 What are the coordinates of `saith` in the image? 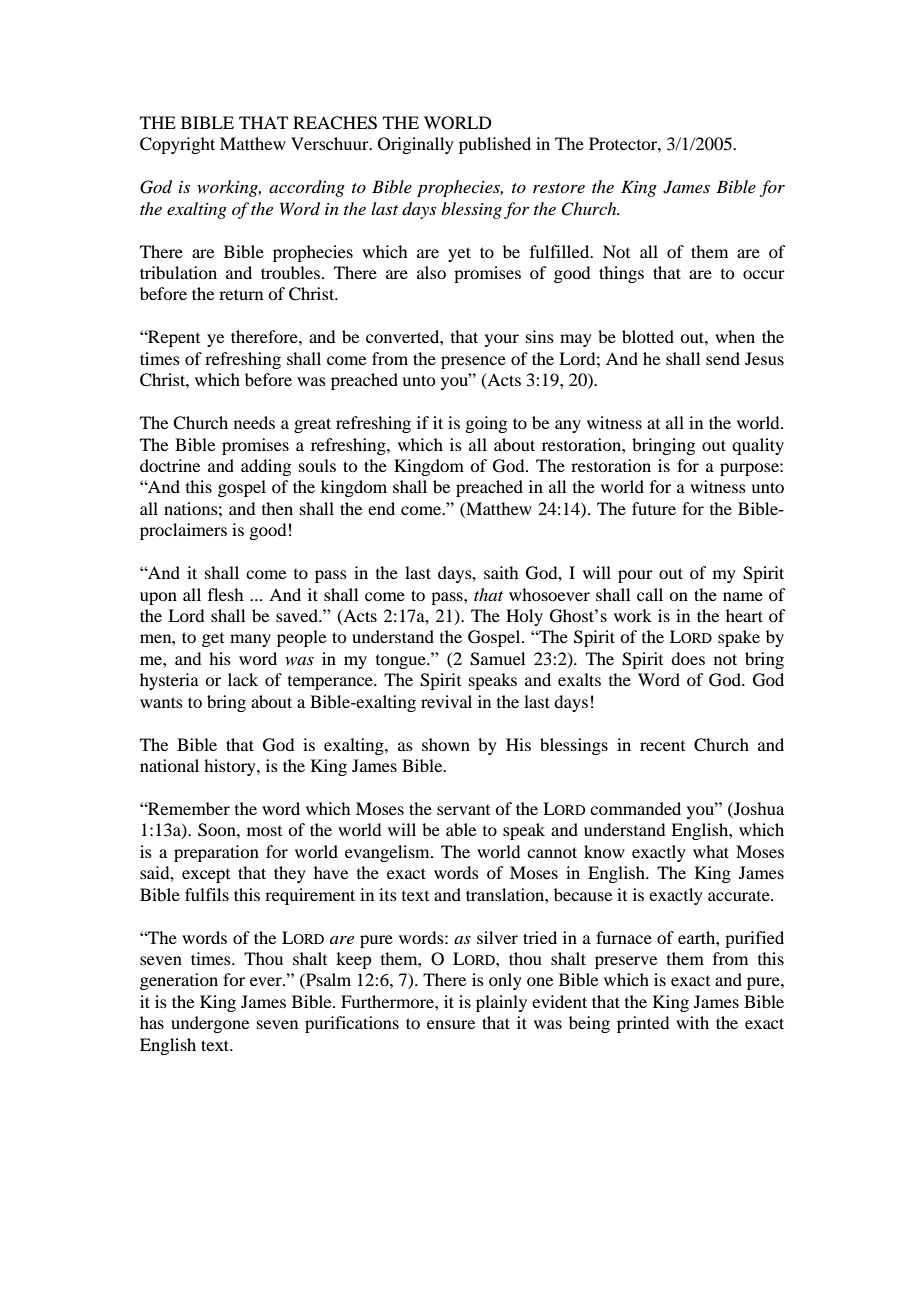 It's located at (501, 572).
